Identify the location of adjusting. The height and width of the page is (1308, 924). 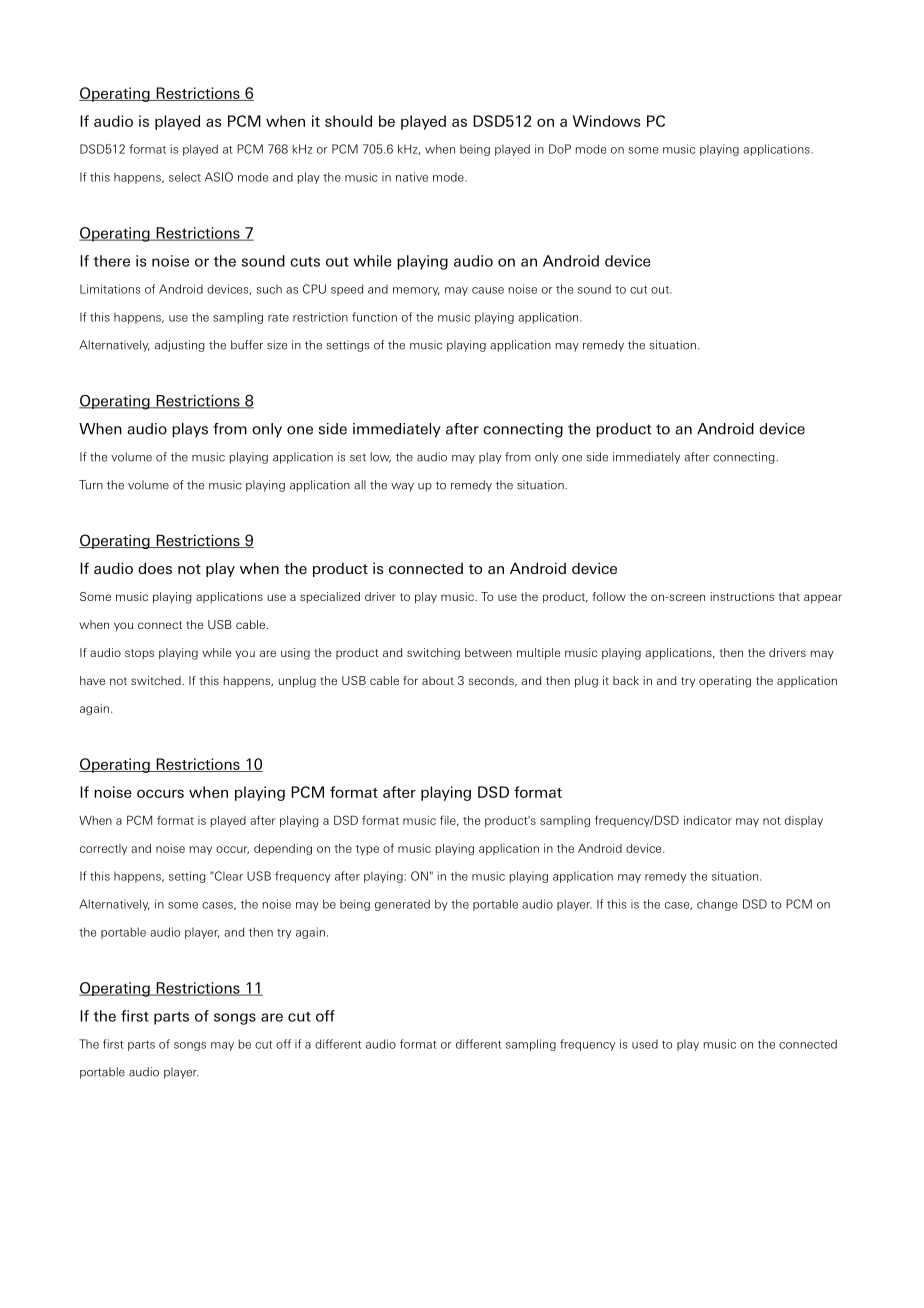
(180, 346).
